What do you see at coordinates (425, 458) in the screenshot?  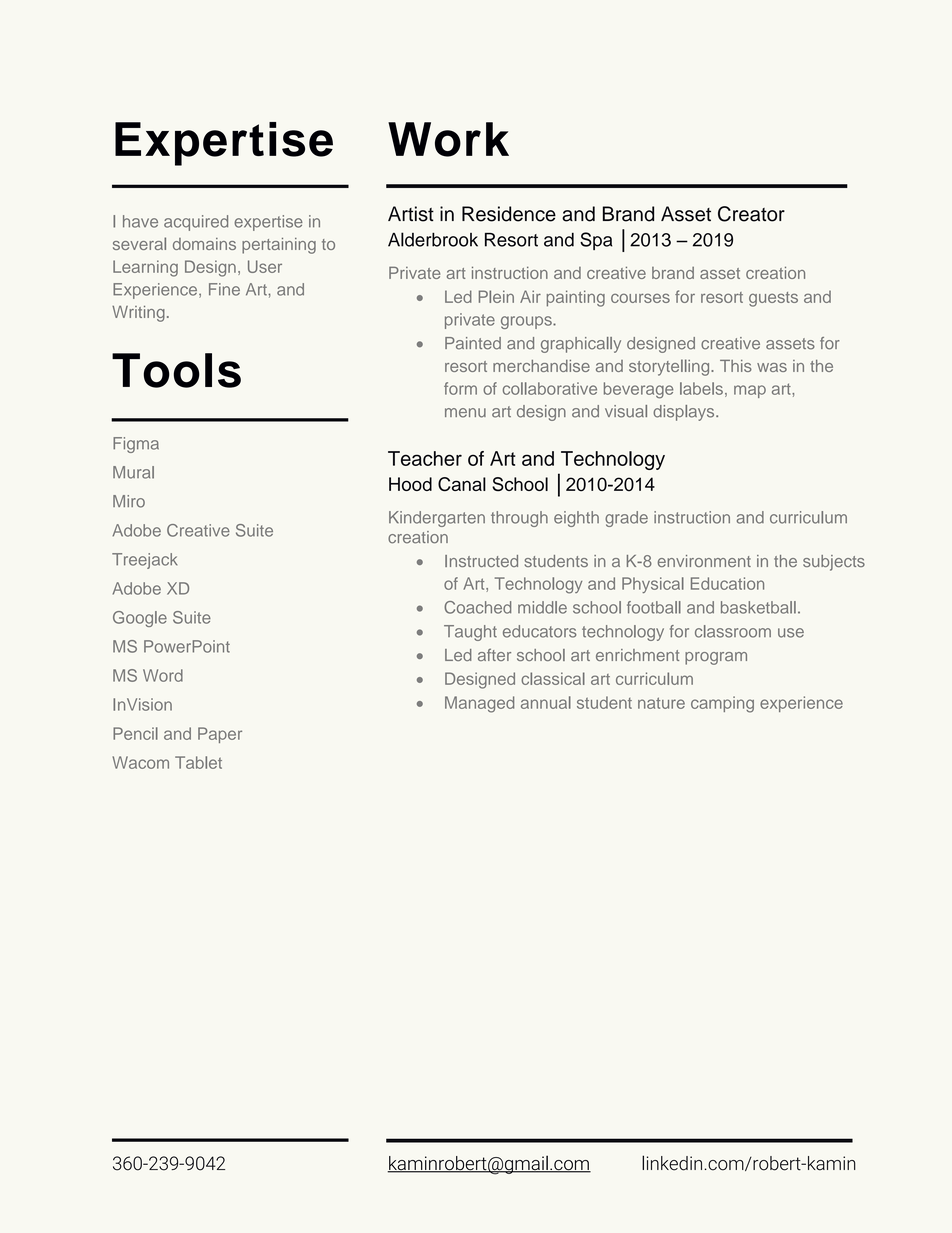 I see `Teacher` at bounding box center [425, 458].
